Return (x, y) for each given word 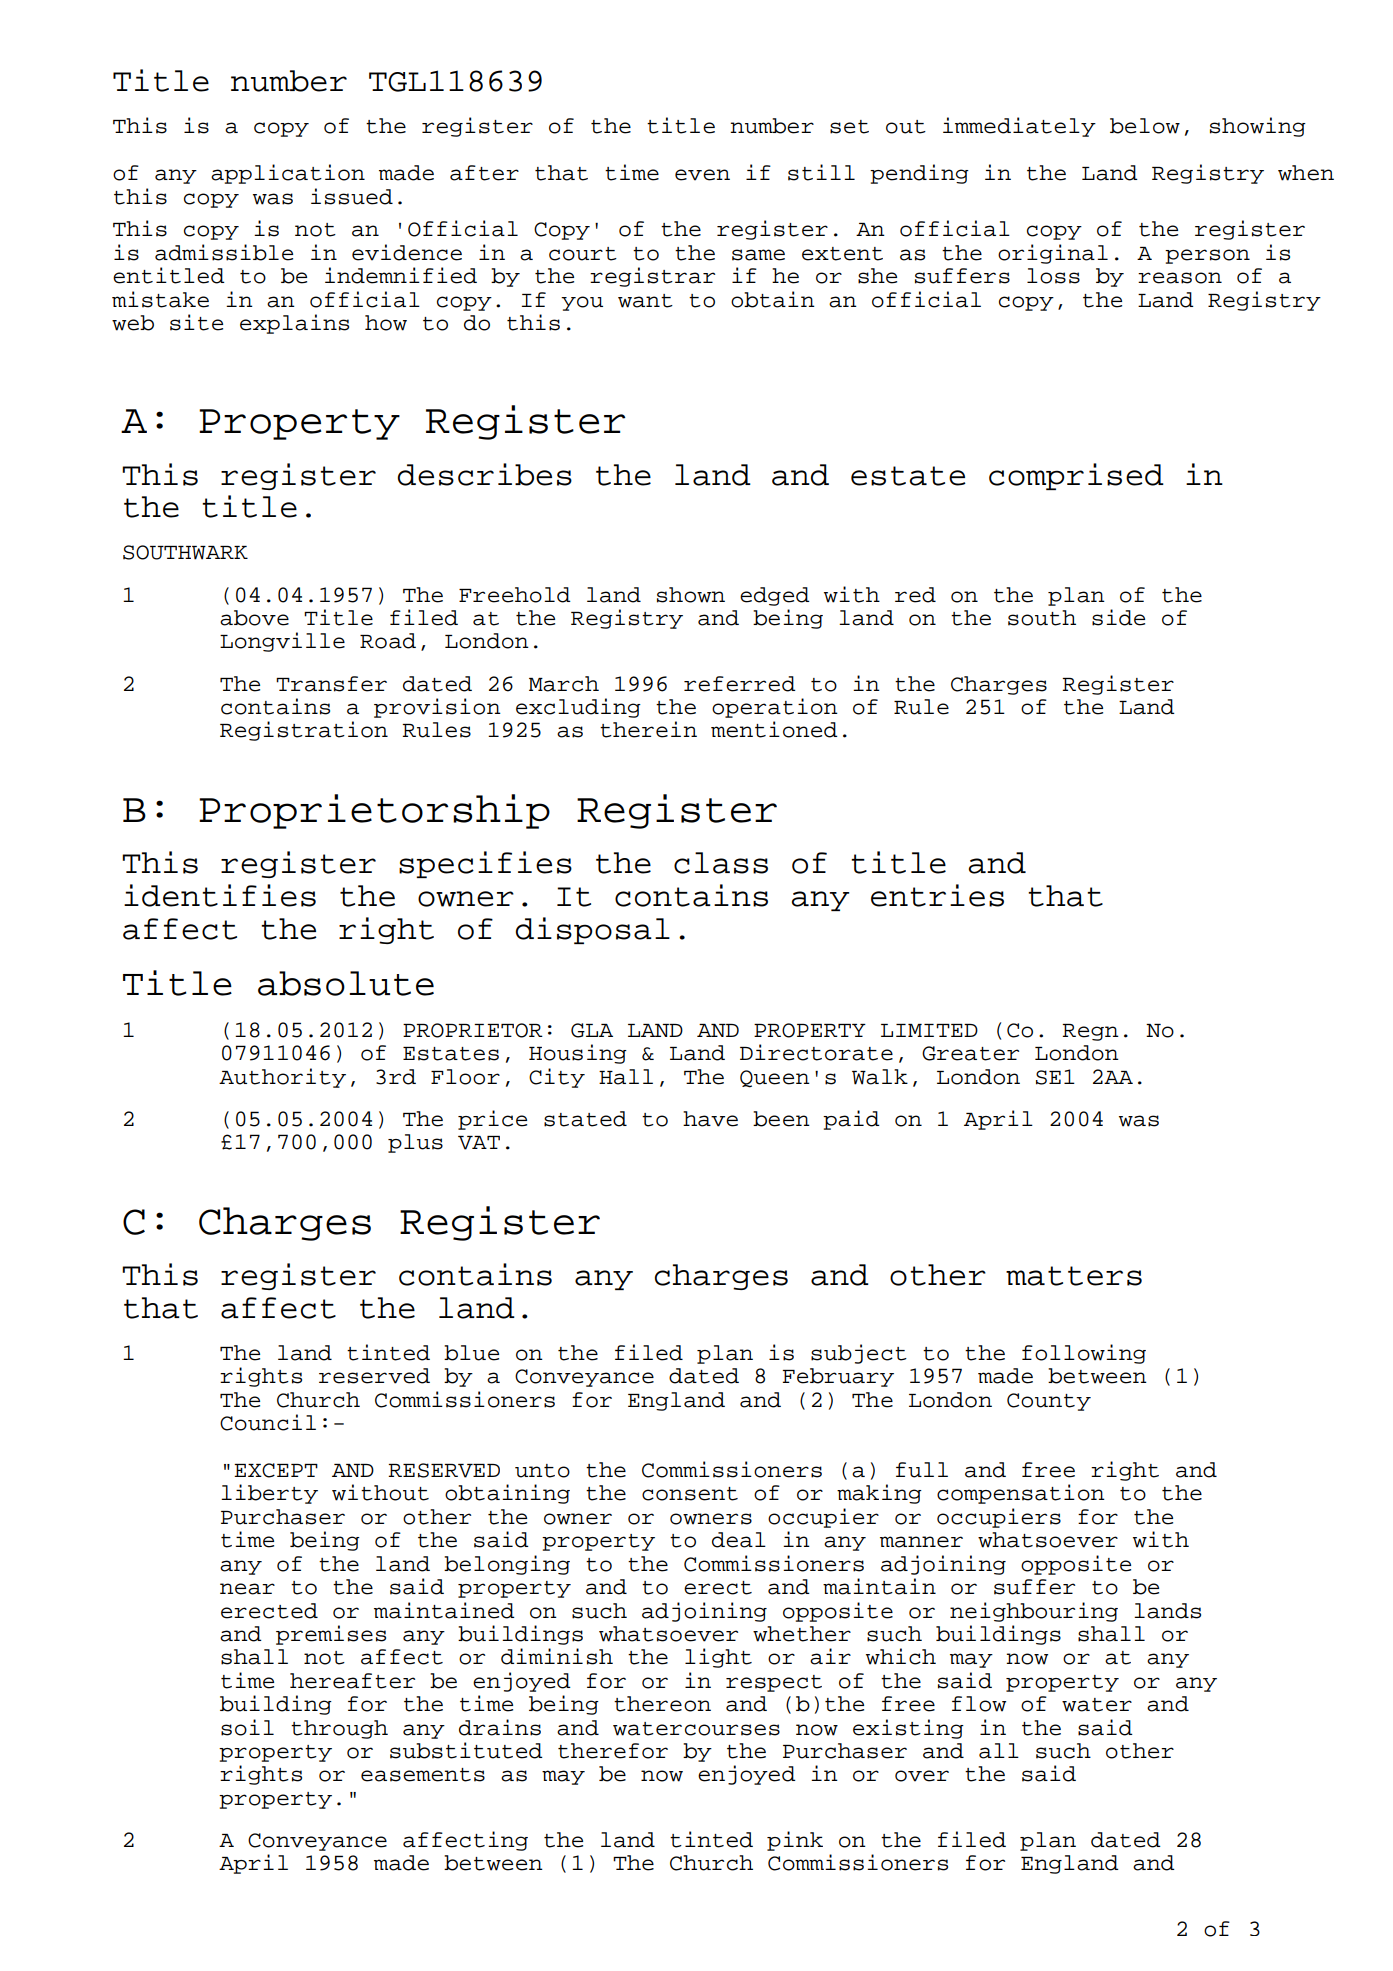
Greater (970, 1053)
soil (247, 1727)
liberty (269, 1494)
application (288, 174)
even (702, 175)
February (838, 1377)
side (1118, 617)
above (254, 618)
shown (691, 595)
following (1084, 1354)
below (1145, 126)
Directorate (816, 1052)
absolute (346, 983)
